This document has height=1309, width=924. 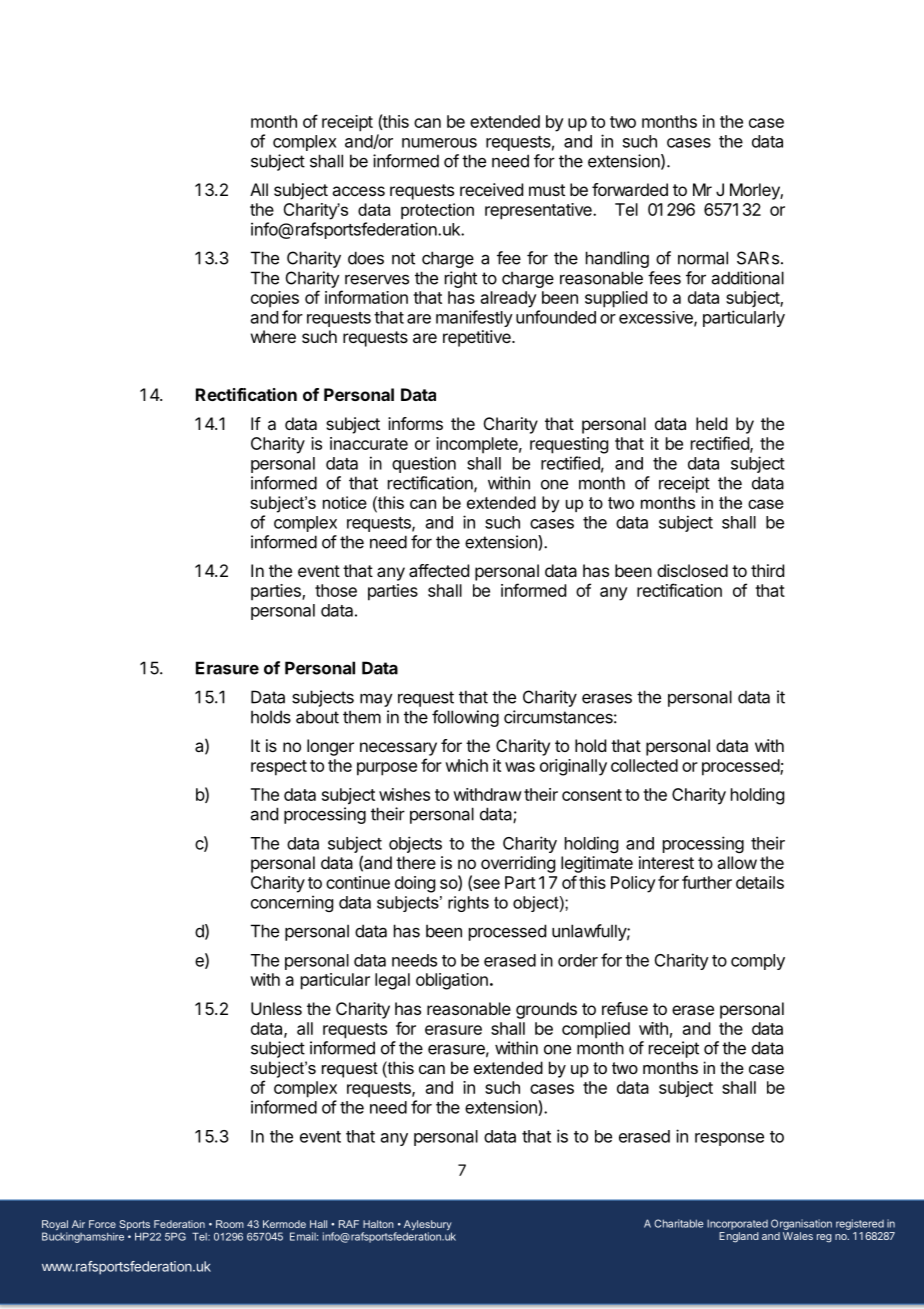 What do you see at coordinates (737, 1224) in the document?
I see `Incorporated` at bounding box center [737, 1224].
